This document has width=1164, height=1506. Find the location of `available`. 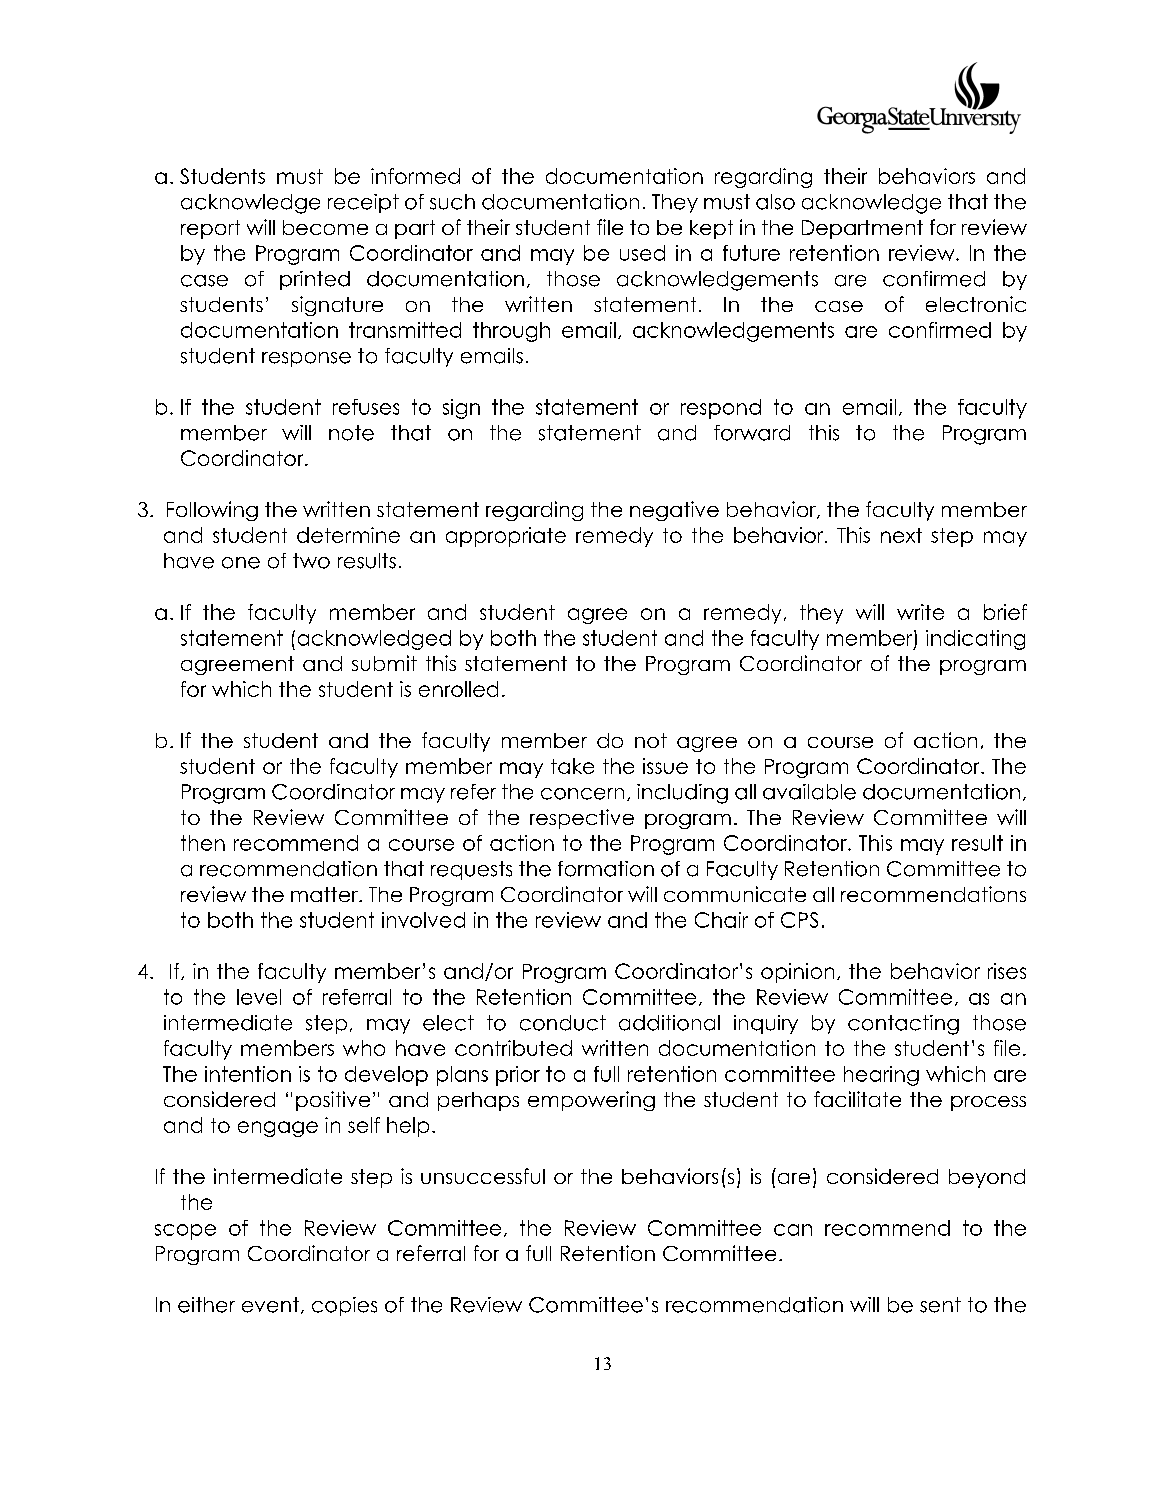

available is located at coordinates (809, 792).
